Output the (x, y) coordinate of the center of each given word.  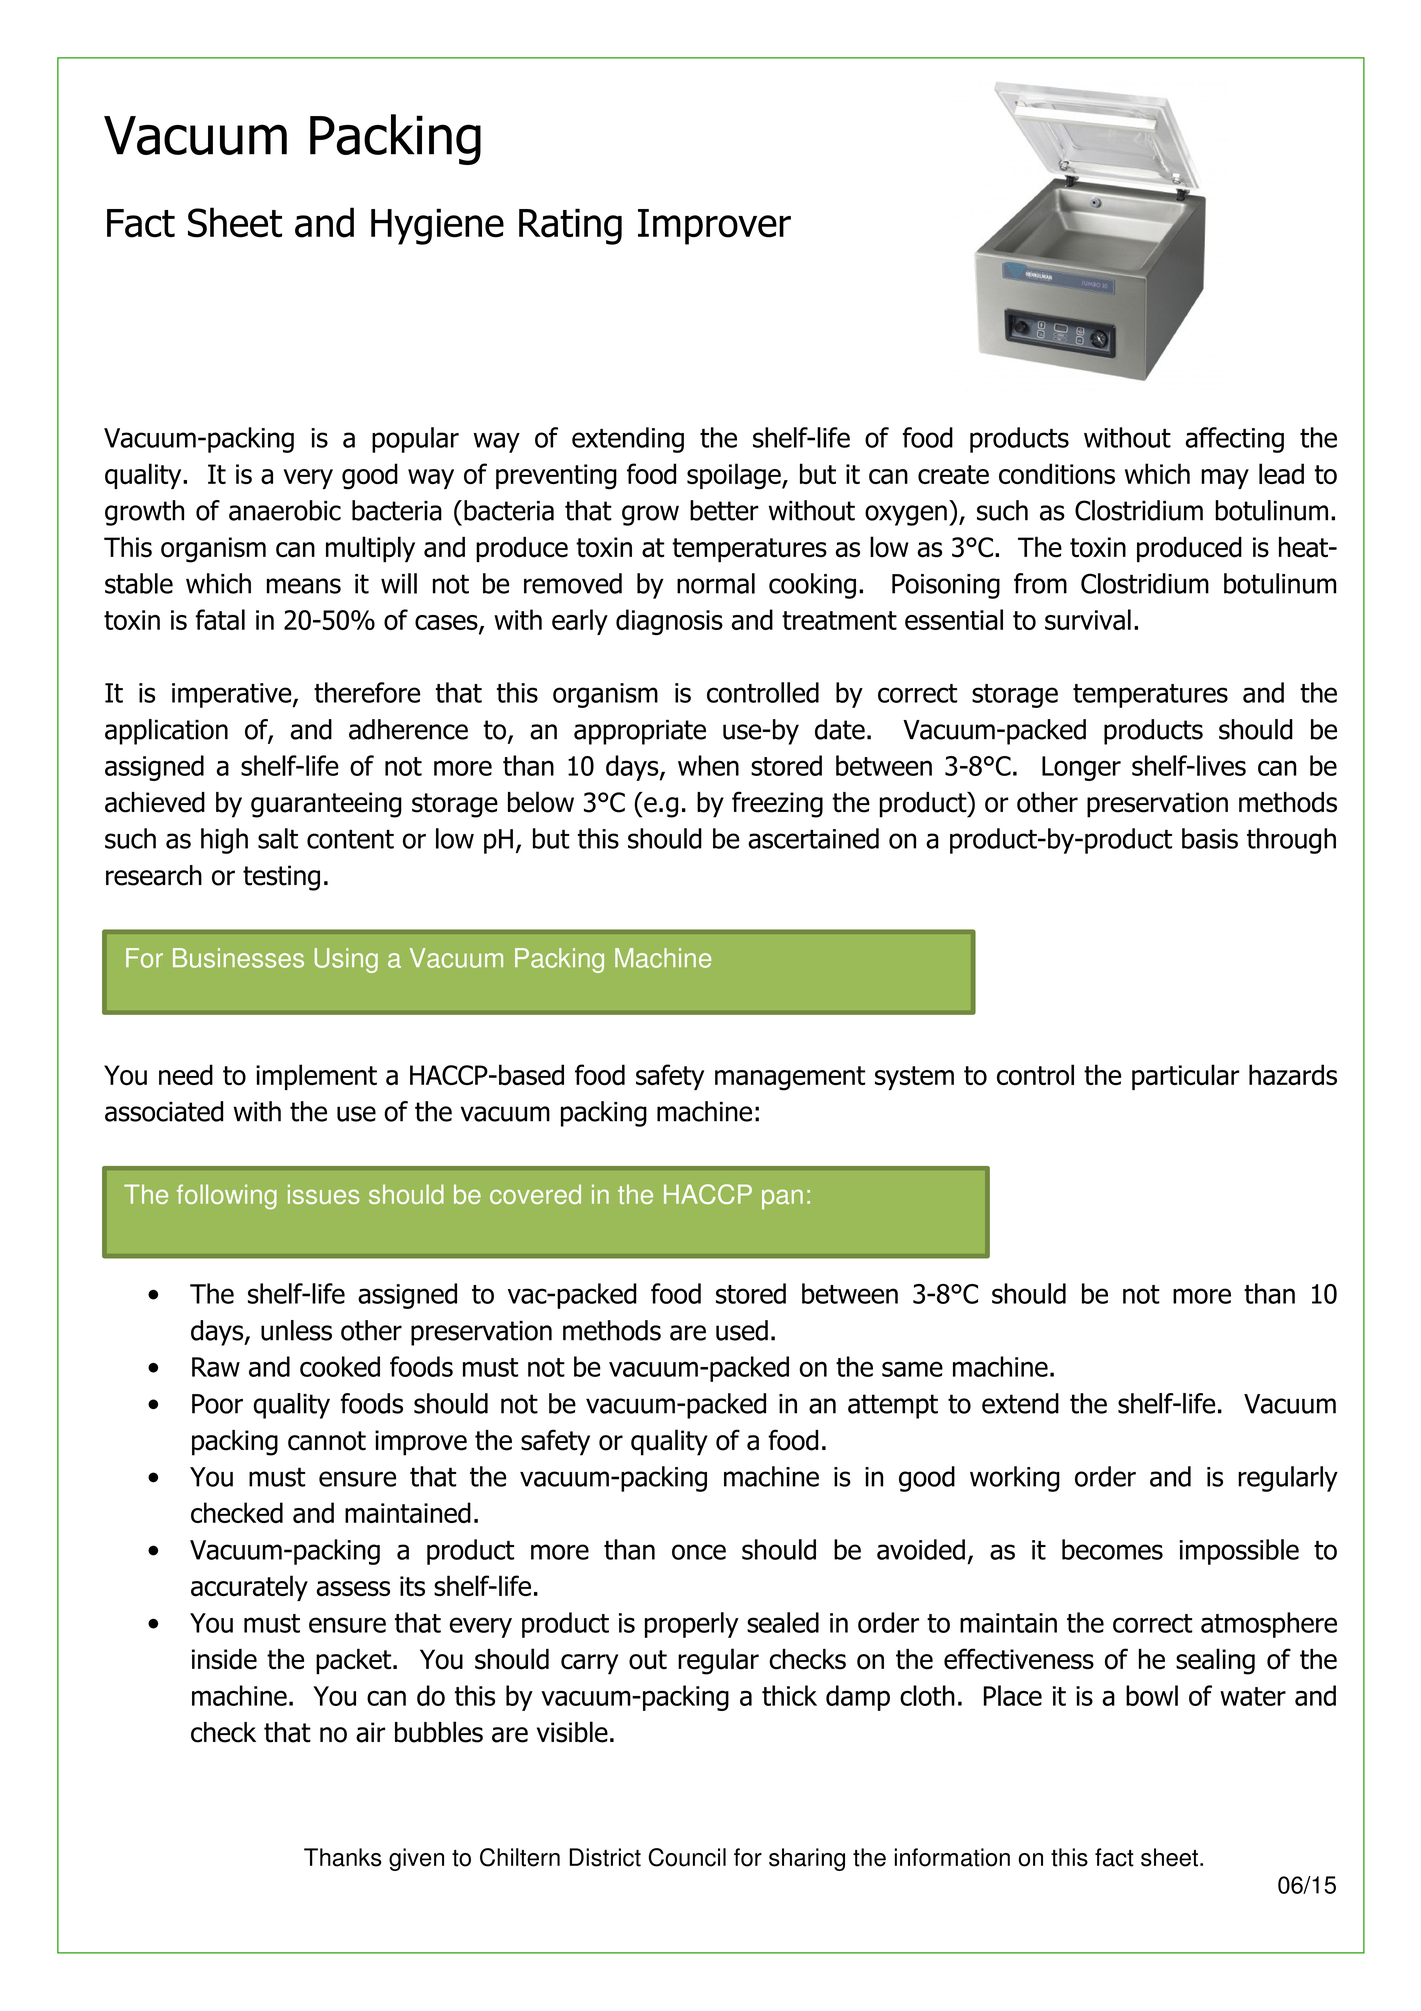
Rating (570, 226)
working (1015, 1479)
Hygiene (437, 226)
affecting (1234, 440)
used (742, 1330)
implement (316, 1077)
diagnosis (669, 622)
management (790, 1078)
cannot (327, 1441)
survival (1088, 619)
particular (1185, 1077)
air (370, 1732)
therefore (367, 692)
